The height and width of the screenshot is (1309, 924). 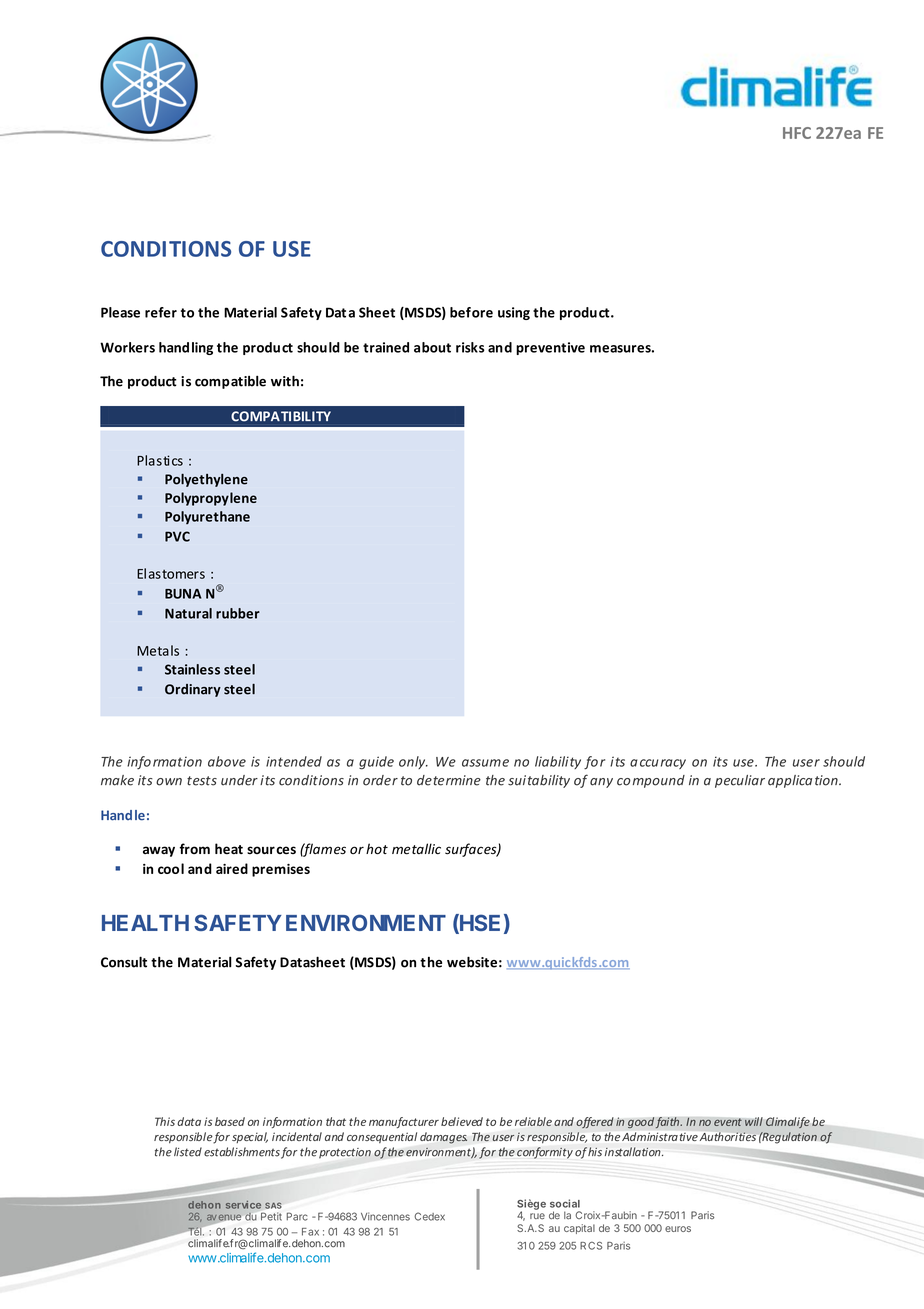 What do you see at coordinates (470, 347) in the screenshot?
I see `risks` at bounding box center [470, 347].
